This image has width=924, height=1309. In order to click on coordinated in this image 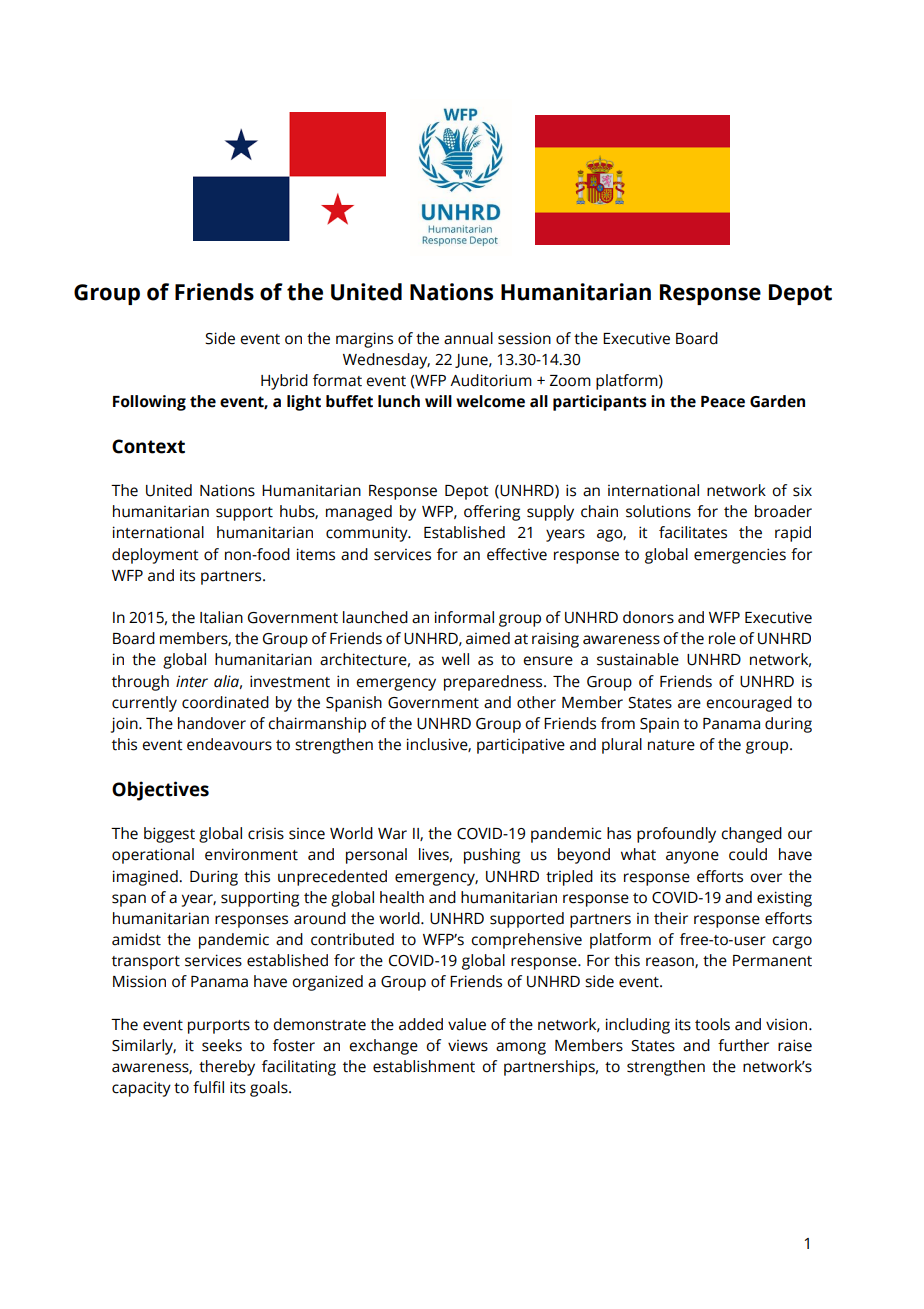, I will do `click(225, 702)`.
